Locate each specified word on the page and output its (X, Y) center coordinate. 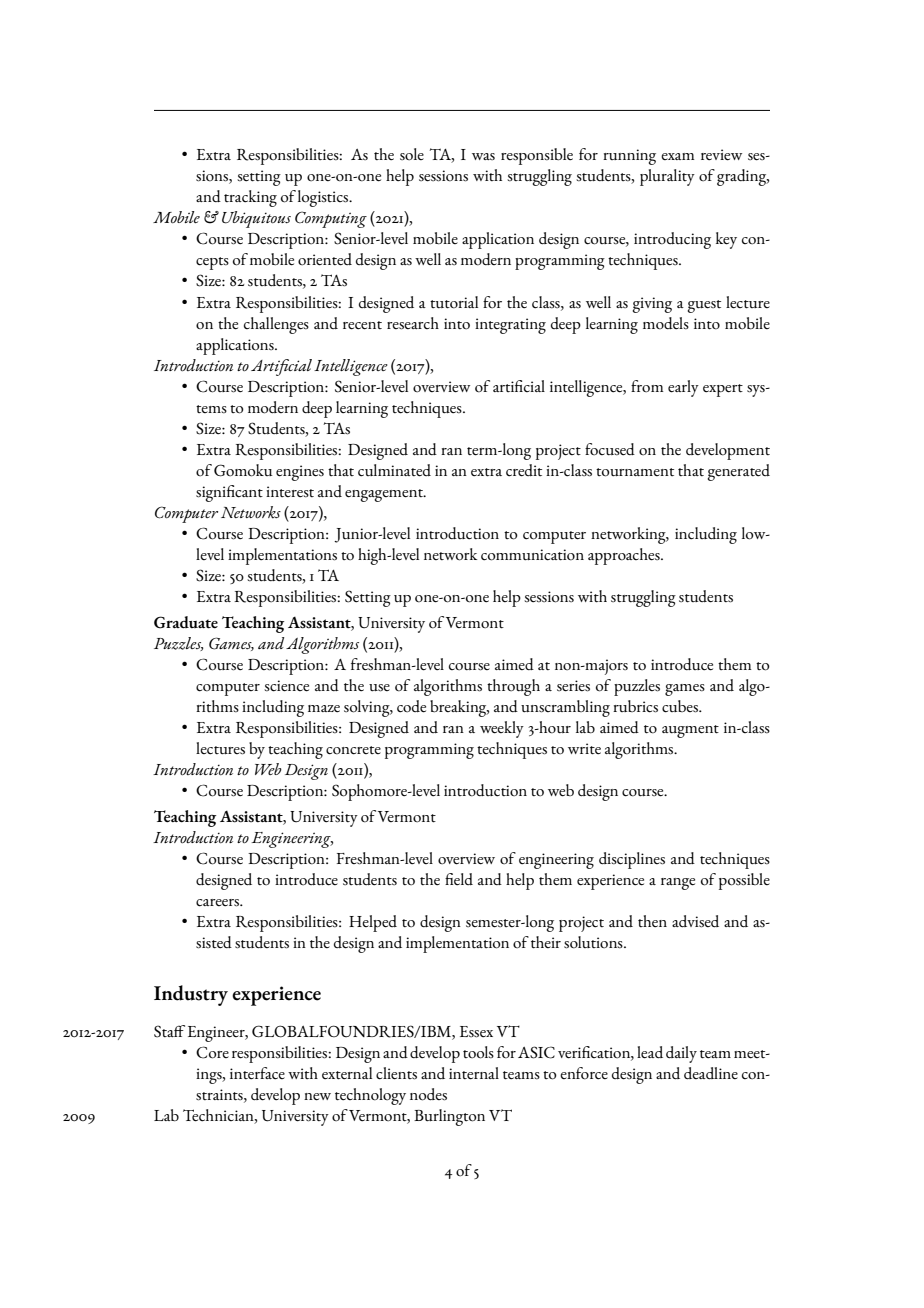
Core (212, 1052)
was (483, 156)
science (286, 686)
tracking (250, 198)
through (513, 687)
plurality (667, 177)
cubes (681, 706)
